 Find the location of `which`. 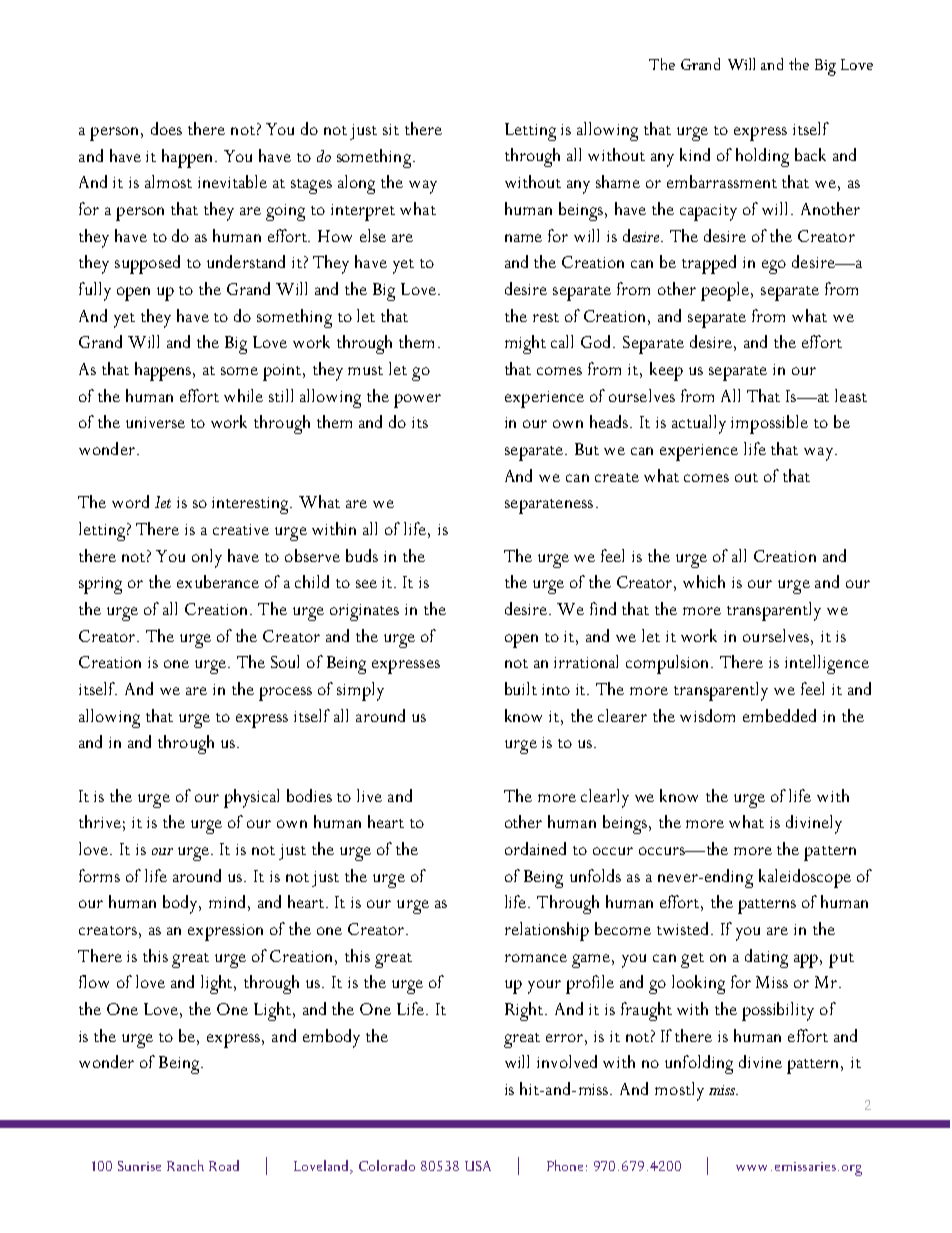

which is located at coordinates (704, 581).
